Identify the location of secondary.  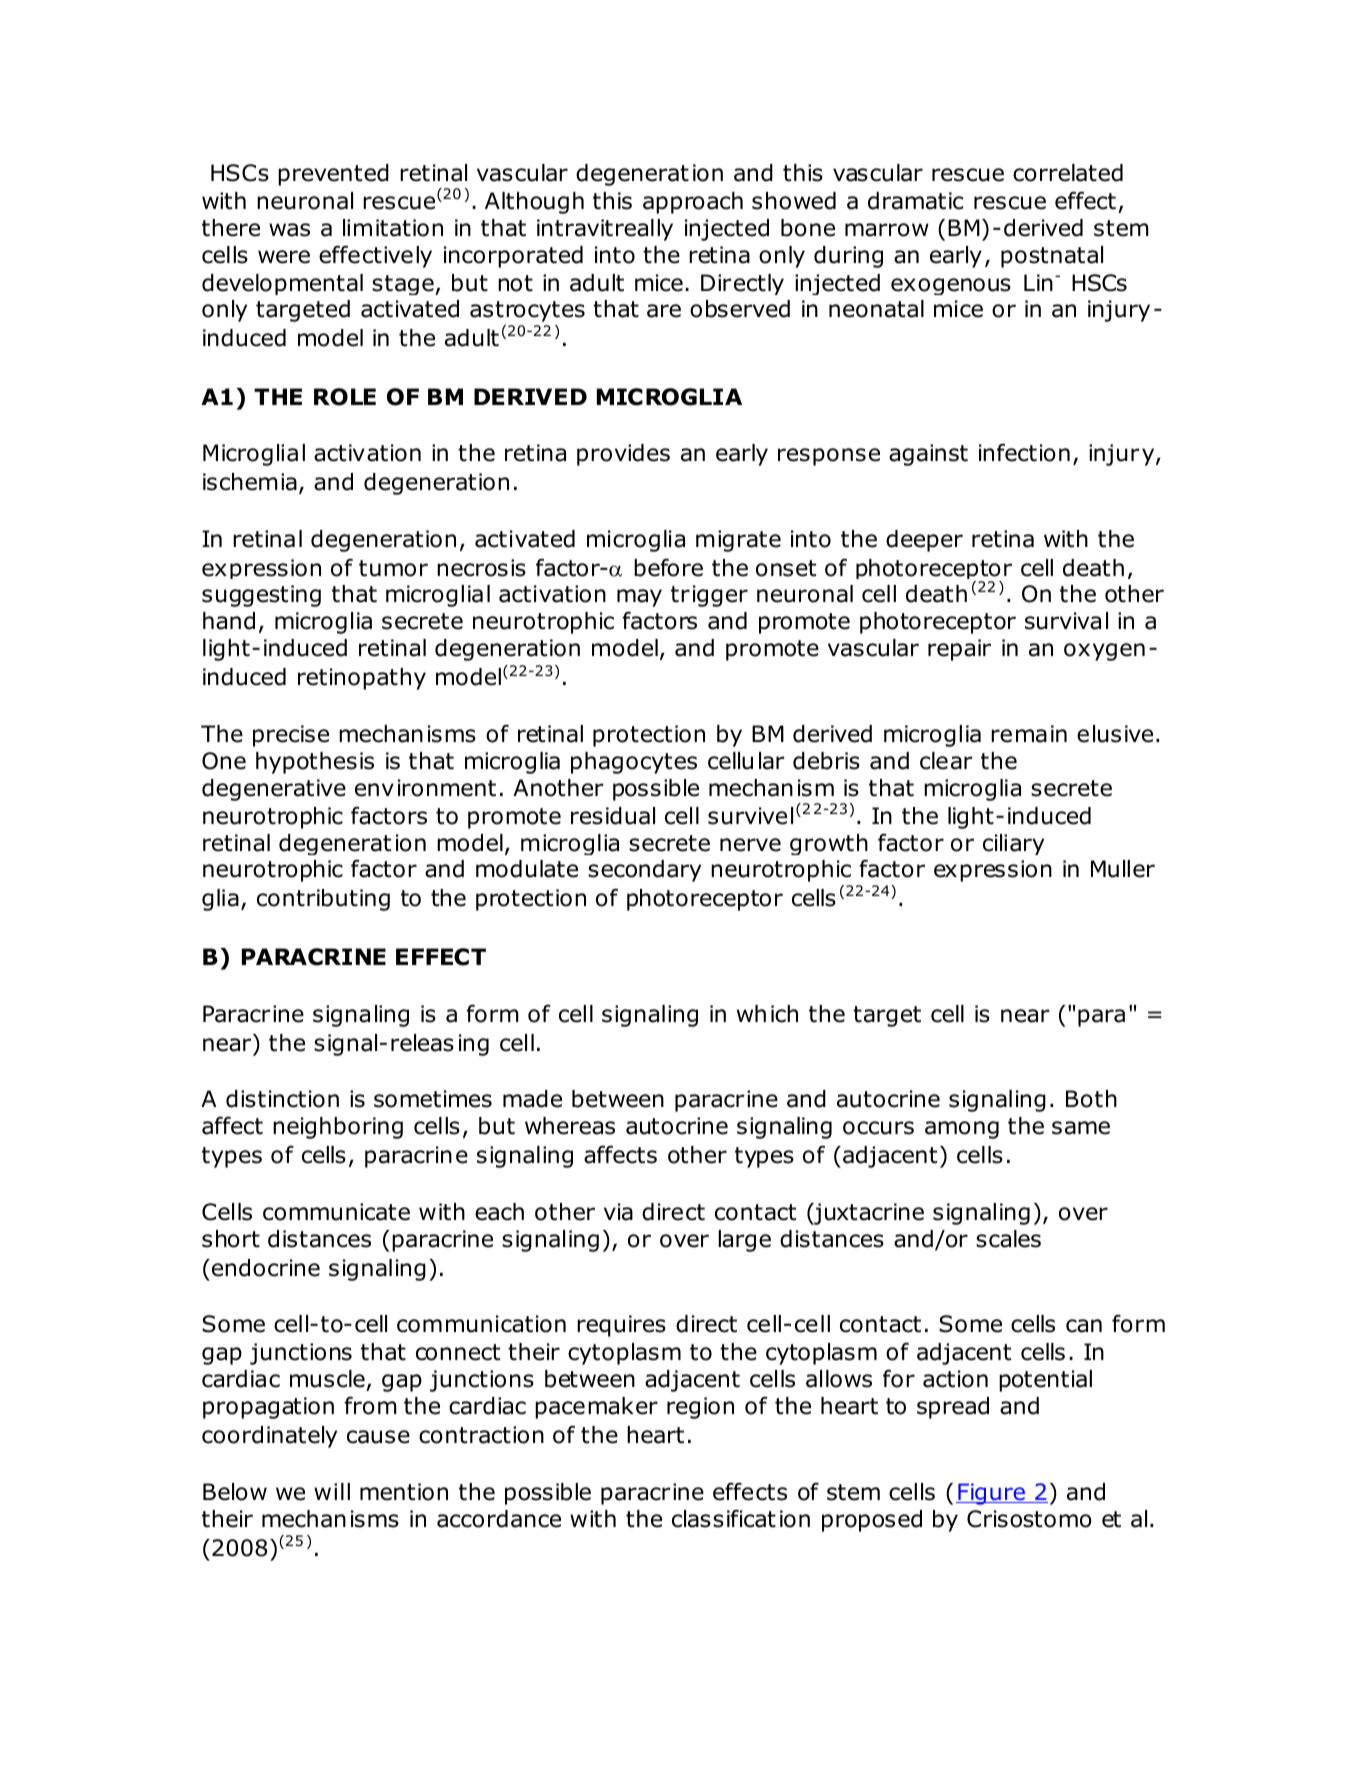
(644, 871).
